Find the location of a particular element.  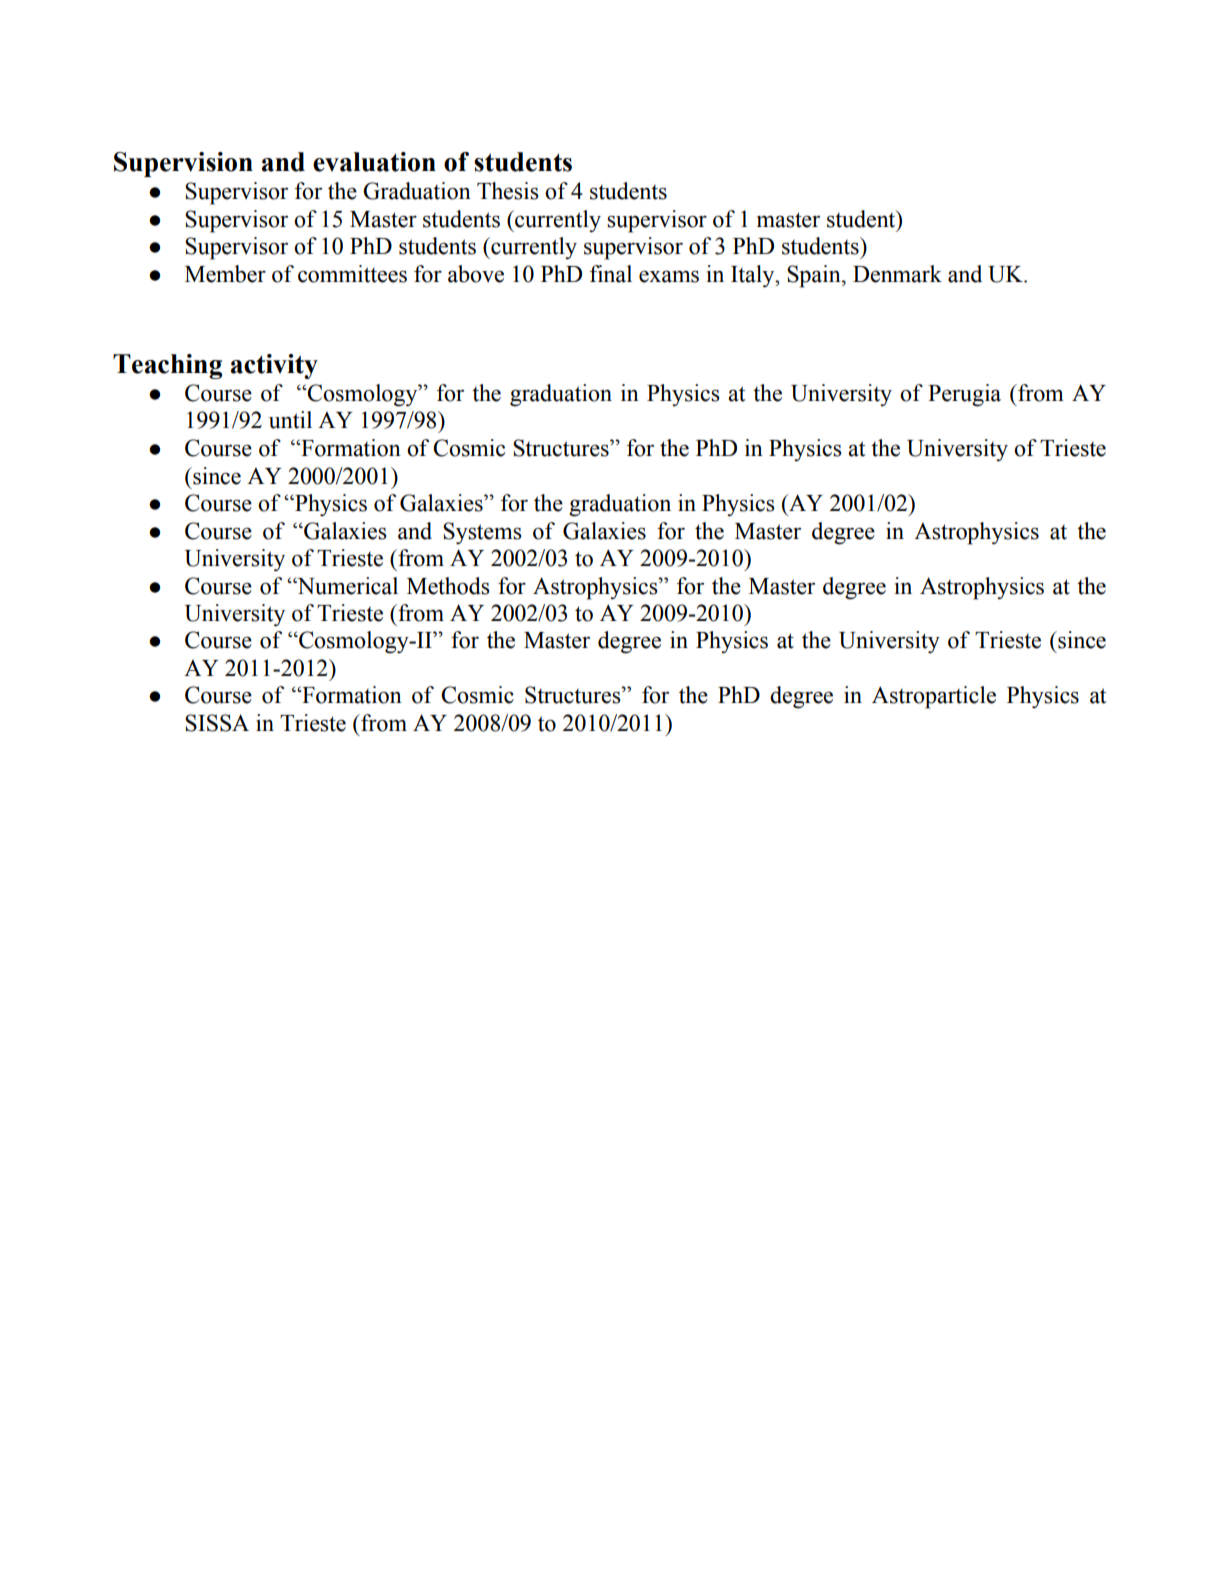

above is located at coordinates (476, 274).
